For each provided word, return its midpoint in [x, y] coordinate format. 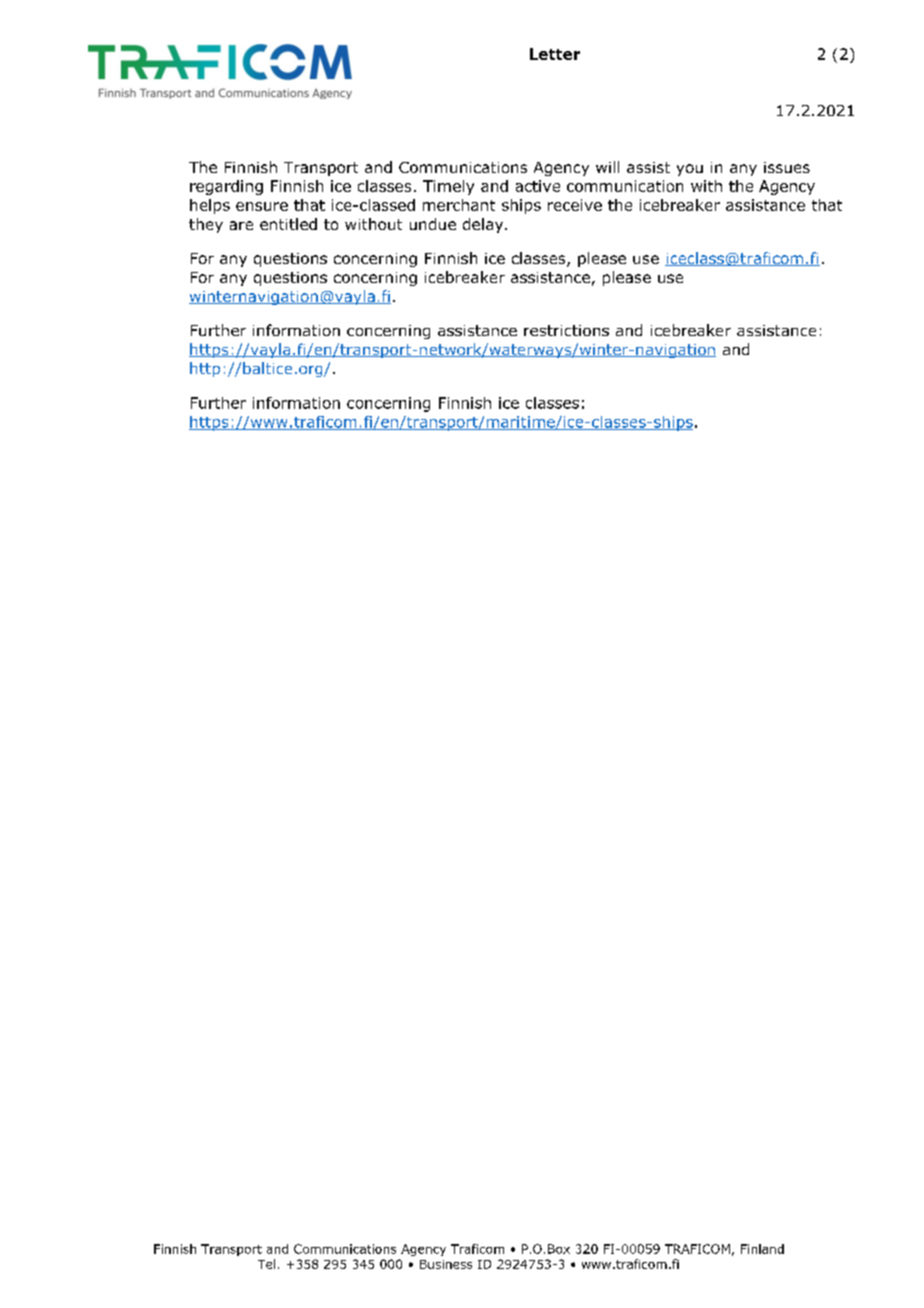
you [690, 170]
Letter [555, 54]
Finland [762, 1249]
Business [446, 1264]
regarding [226, 187]
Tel [266, 1264]
